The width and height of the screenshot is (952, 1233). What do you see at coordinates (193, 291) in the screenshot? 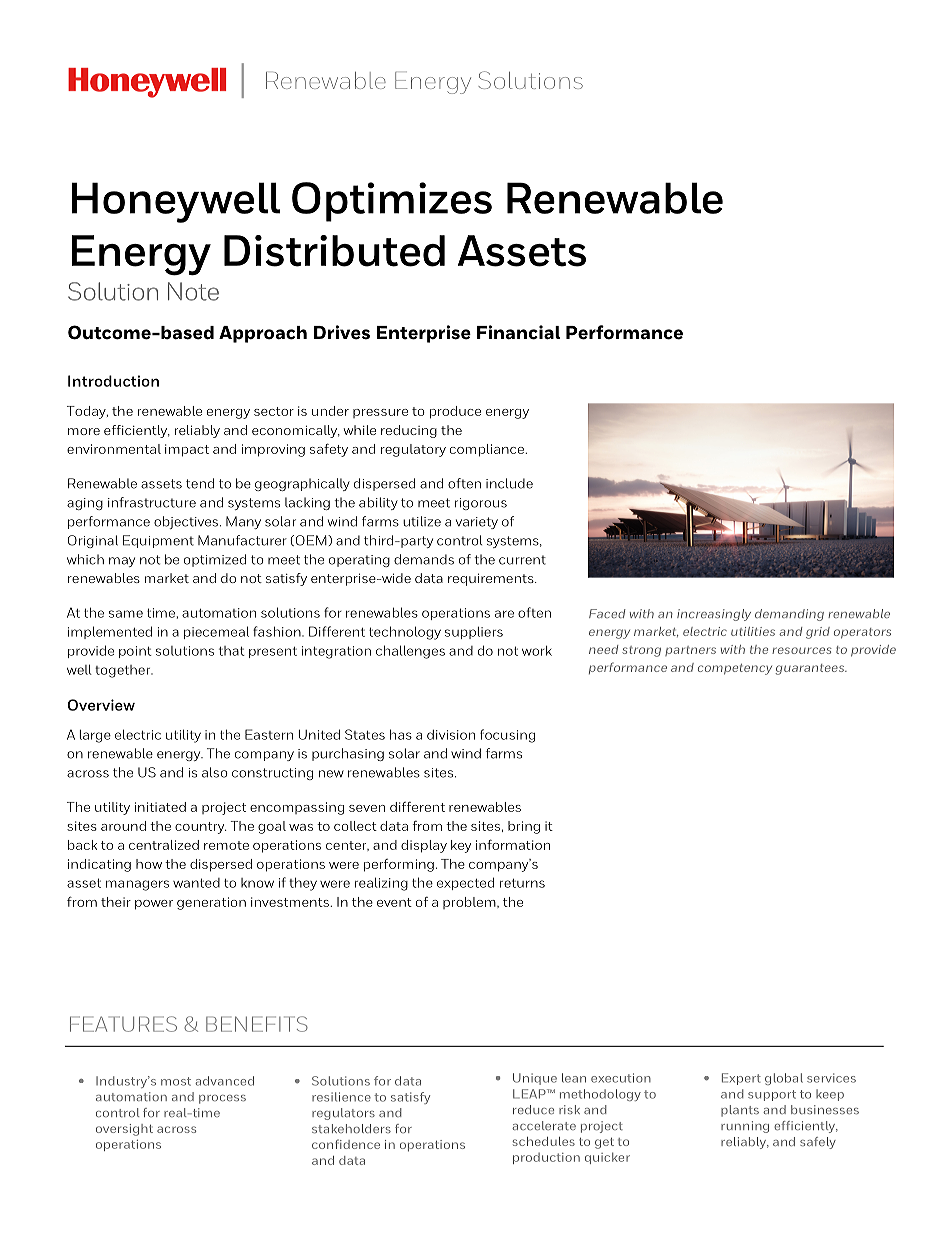
I see `Note` at bounding box center [193, 291].
